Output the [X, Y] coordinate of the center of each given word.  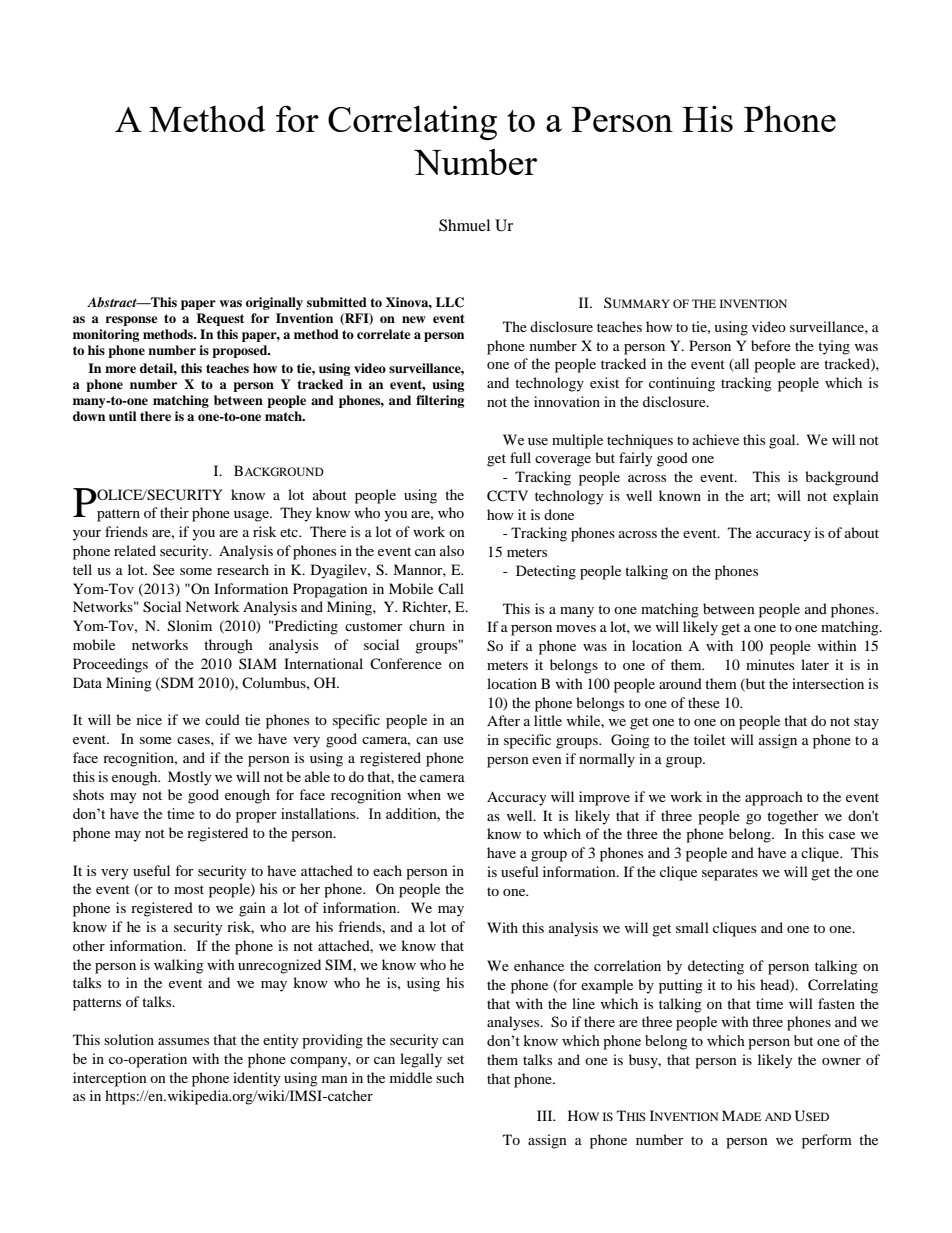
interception [110, 1079]
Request [220, 319]
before [771, 345]
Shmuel [464, 225]
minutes [770, 664]
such [450, 1077]
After [503, 720]
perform [827, 1141]
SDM [176, 683]
